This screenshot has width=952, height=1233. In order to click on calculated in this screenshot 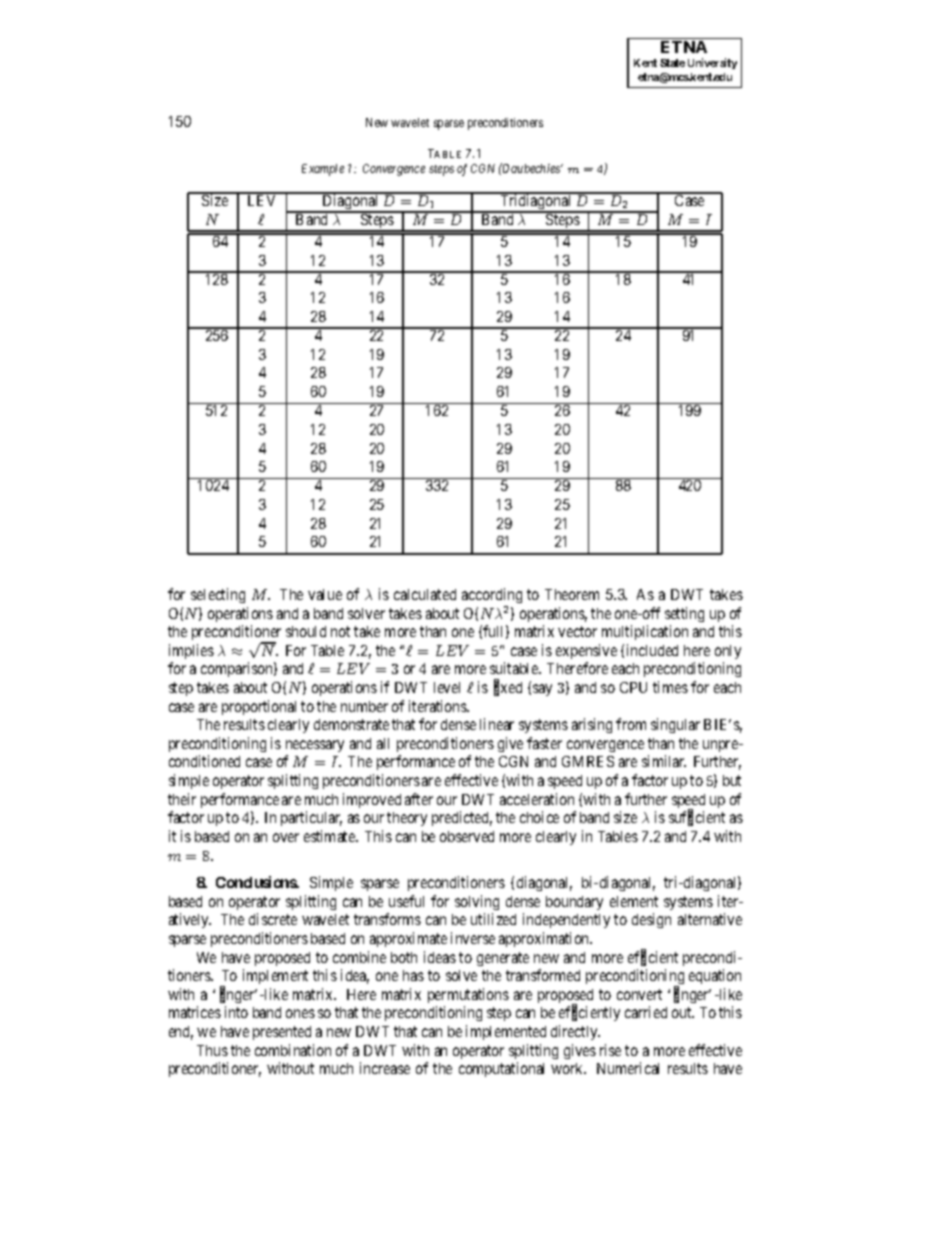, I will do `click(425, 594)`.
